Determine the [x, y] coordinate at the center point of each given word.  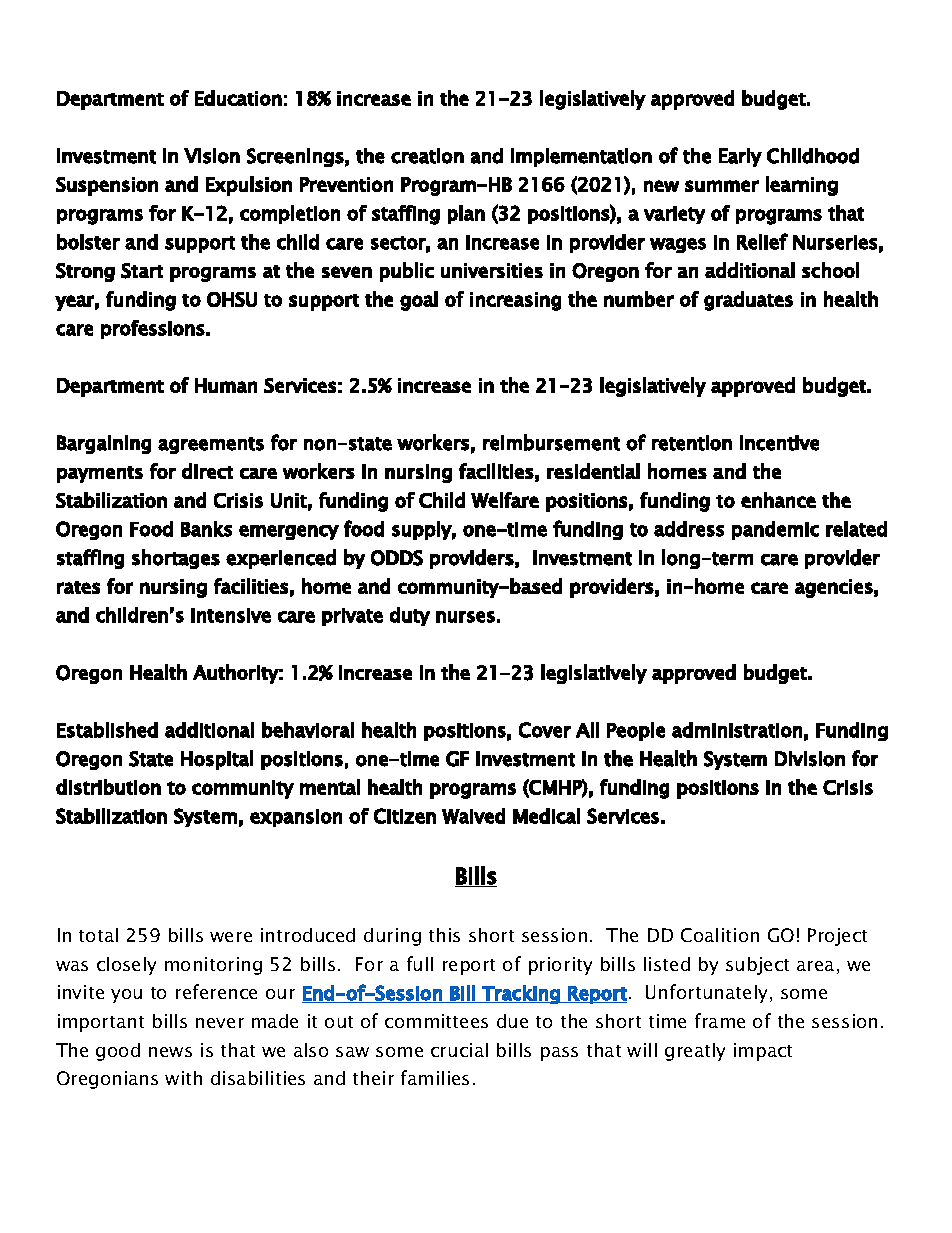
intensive [231, 615]
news [170, 1052]
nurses [465, 617]
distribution [108, 787]
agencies [834, 588]
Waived [473, 816]
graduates [748, 301]
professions [153, 329]
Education [238, 98]
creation [427, 156]
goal [419, 301]
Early [740, 157]
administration [737, 730]
